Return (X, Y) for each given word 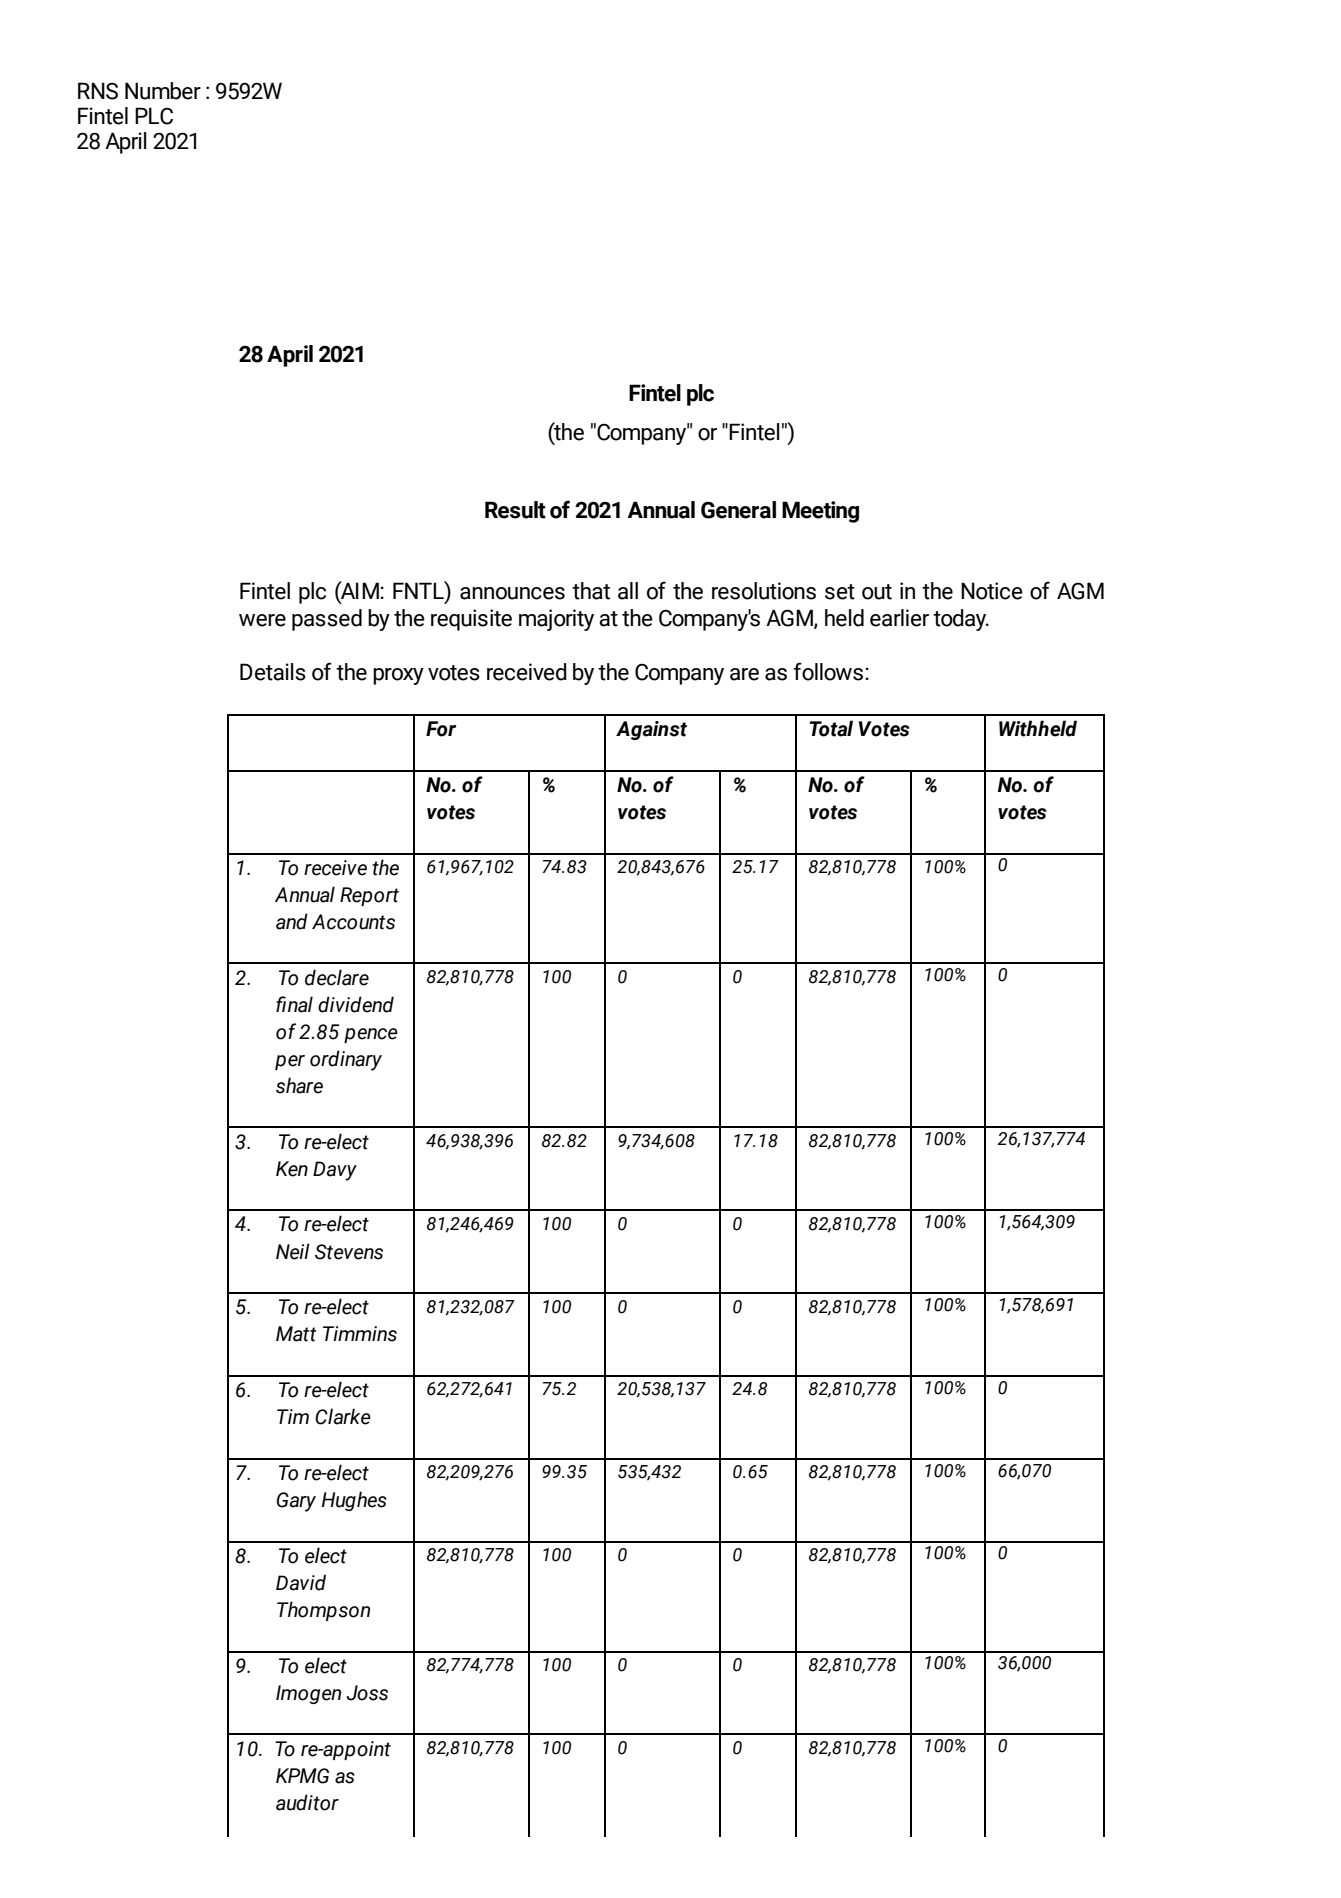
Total (831, 728)
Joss (367, 1693)
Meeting (820, 512)
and (292, 921)
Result (515, 510)
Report (369, 896)
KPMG (302, 1776)
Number (163, 91)
